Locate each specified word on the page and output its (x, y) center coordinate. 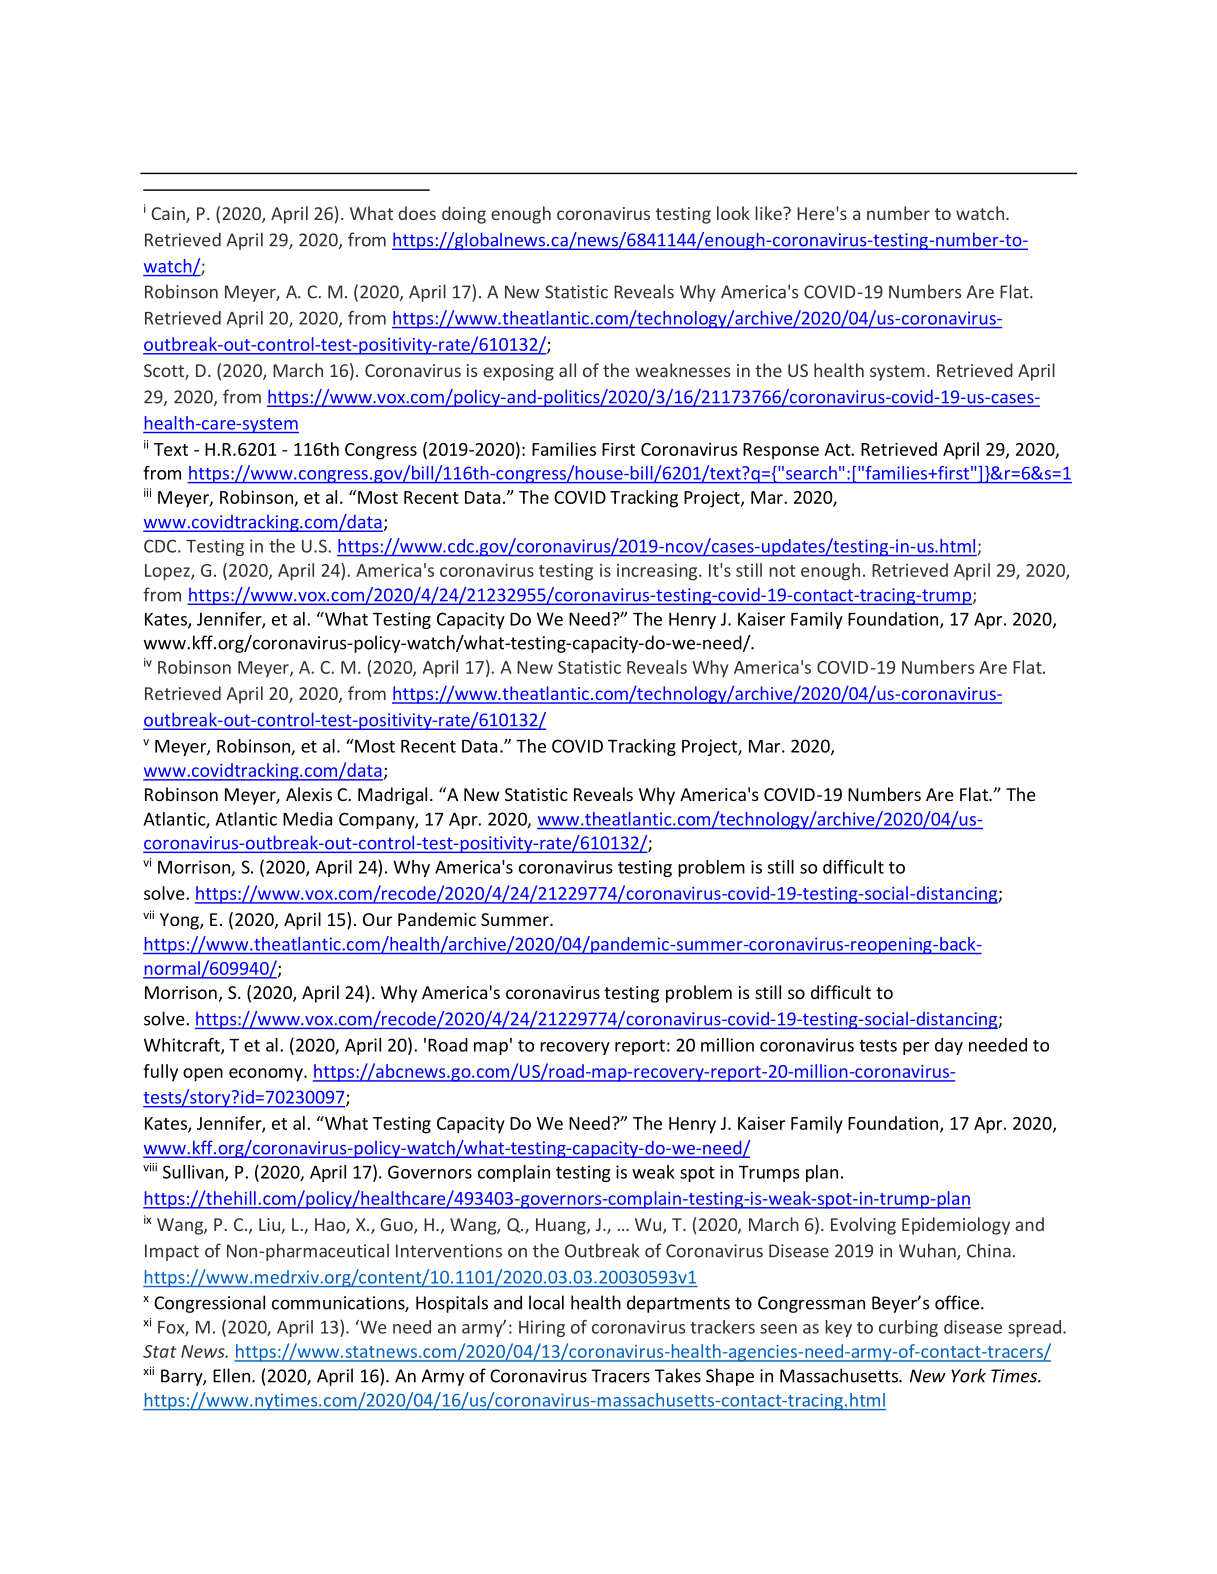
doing (464, 215)
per (916, 1048)
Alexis (309, 794)
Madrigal (392, 796)
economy (267, 1075)
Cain (169, 215)
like (769, 213)
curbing (908, 1328)
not (782, 571)
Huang (562, 1226)
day (949, 1046)
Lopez (168, 572)
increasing (658, 572)
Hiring (542, 1328)
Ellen (231, 1375)
